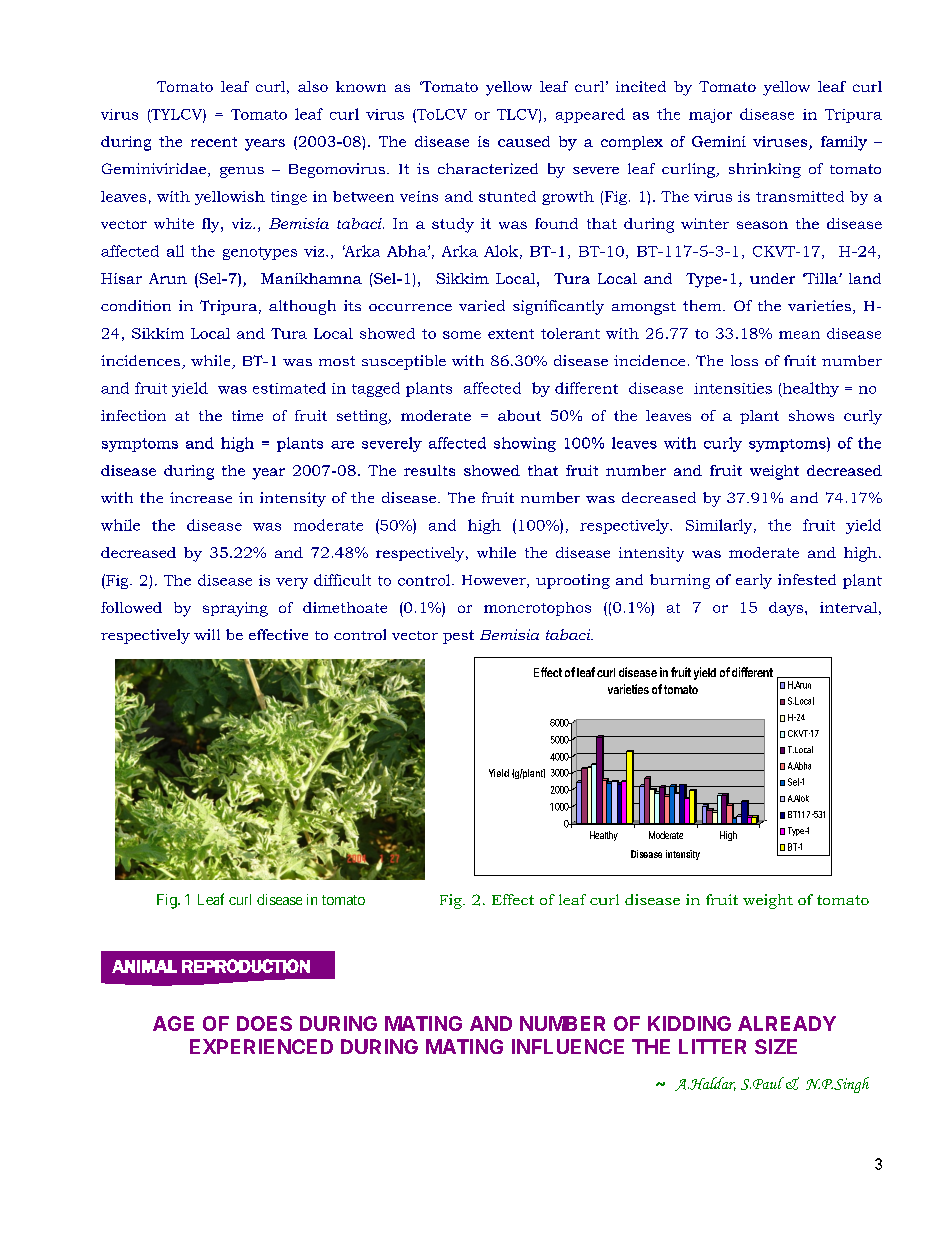 The height and width of the image is (1233, 952). I want to click on LITTER, so click(712, 1046).
